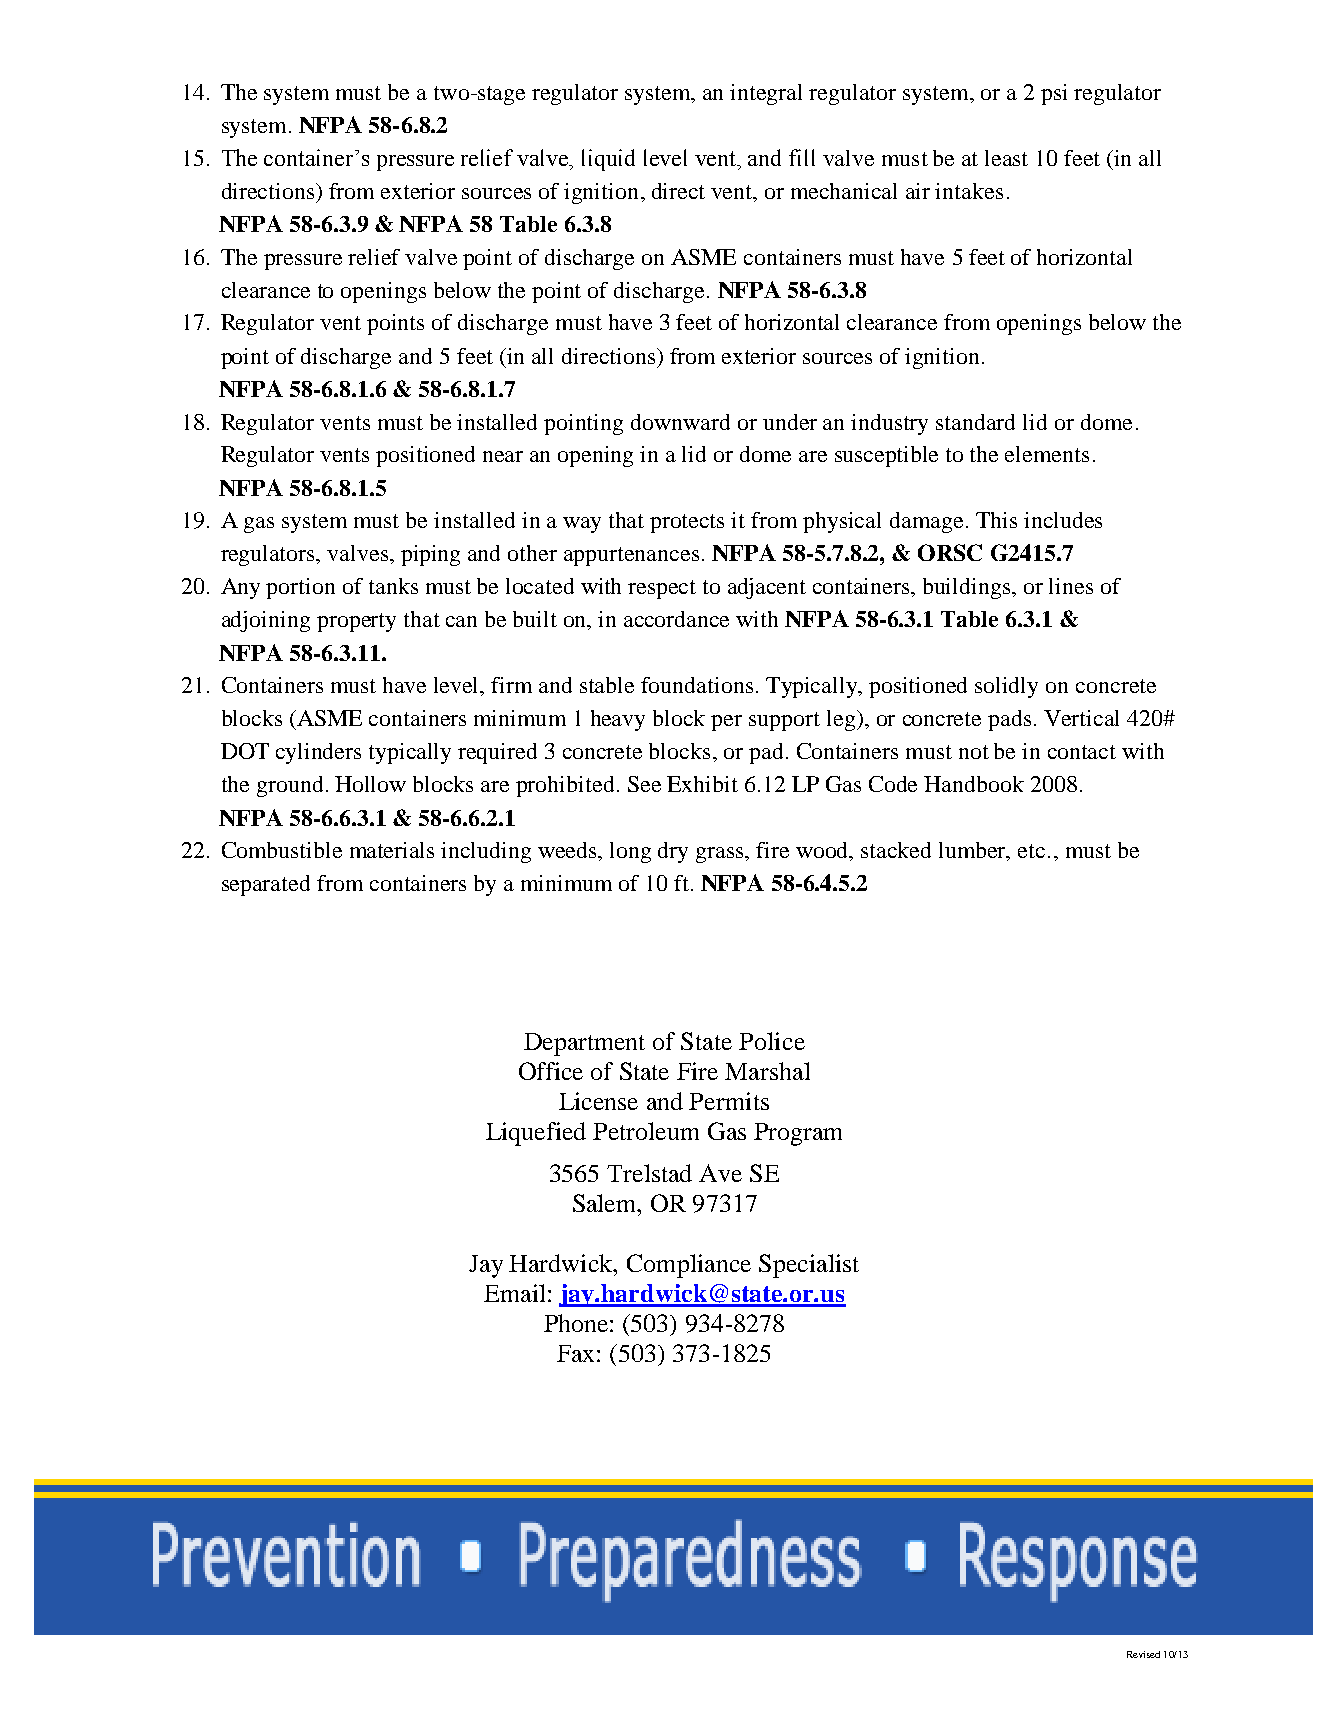 The width and height of the screenshot is (1329, 1720). I want to click on Liquefied, so click(536, 1134).
